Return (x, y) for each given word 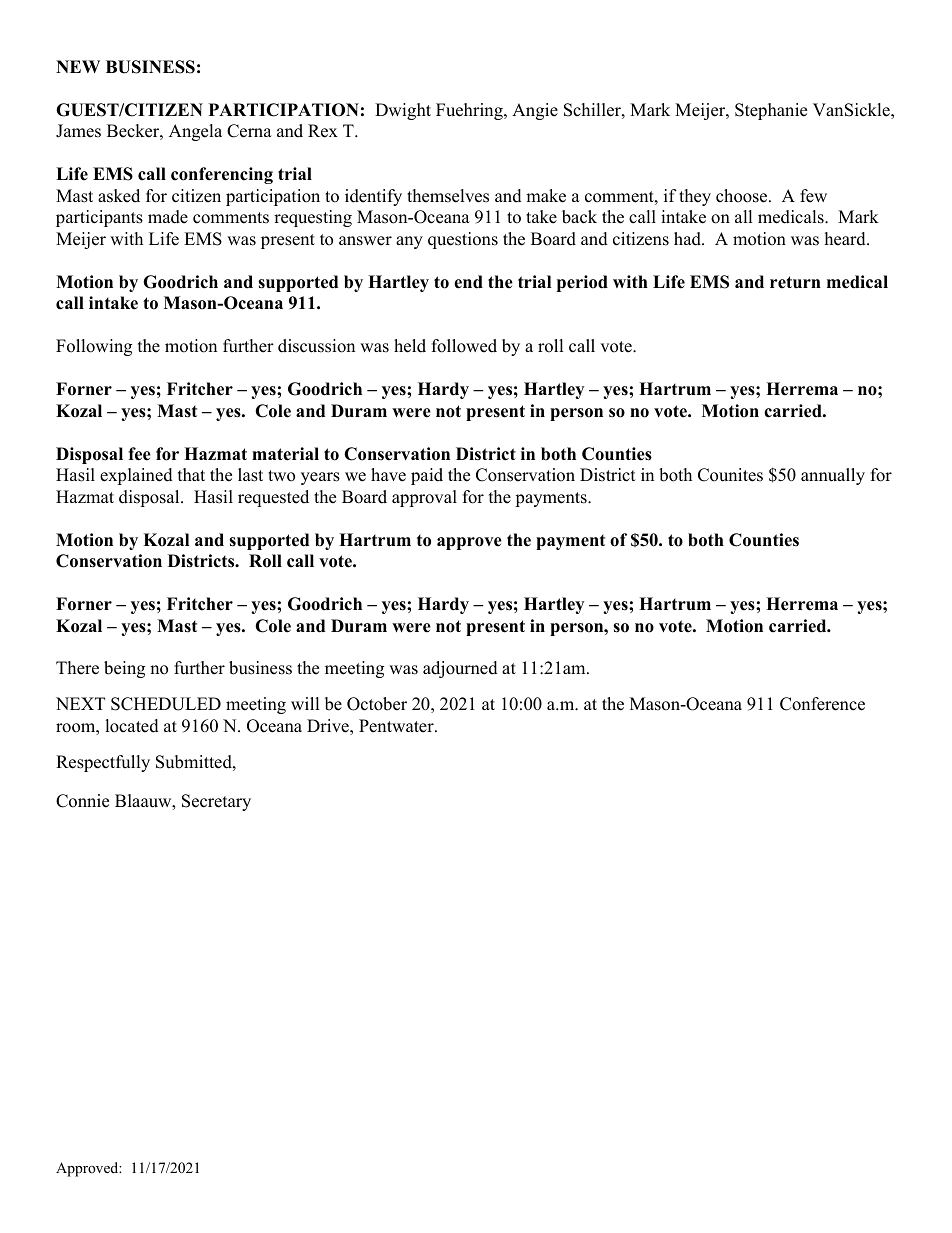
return (795, 282)
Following (94, 347)
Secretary (216, 802)
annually (833, 476)
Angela (195, 132)
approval (424, 498)
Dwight (403, 111)
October (377, 704)
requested (273, 498)
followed (464, 346)
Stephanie (771, 111)
